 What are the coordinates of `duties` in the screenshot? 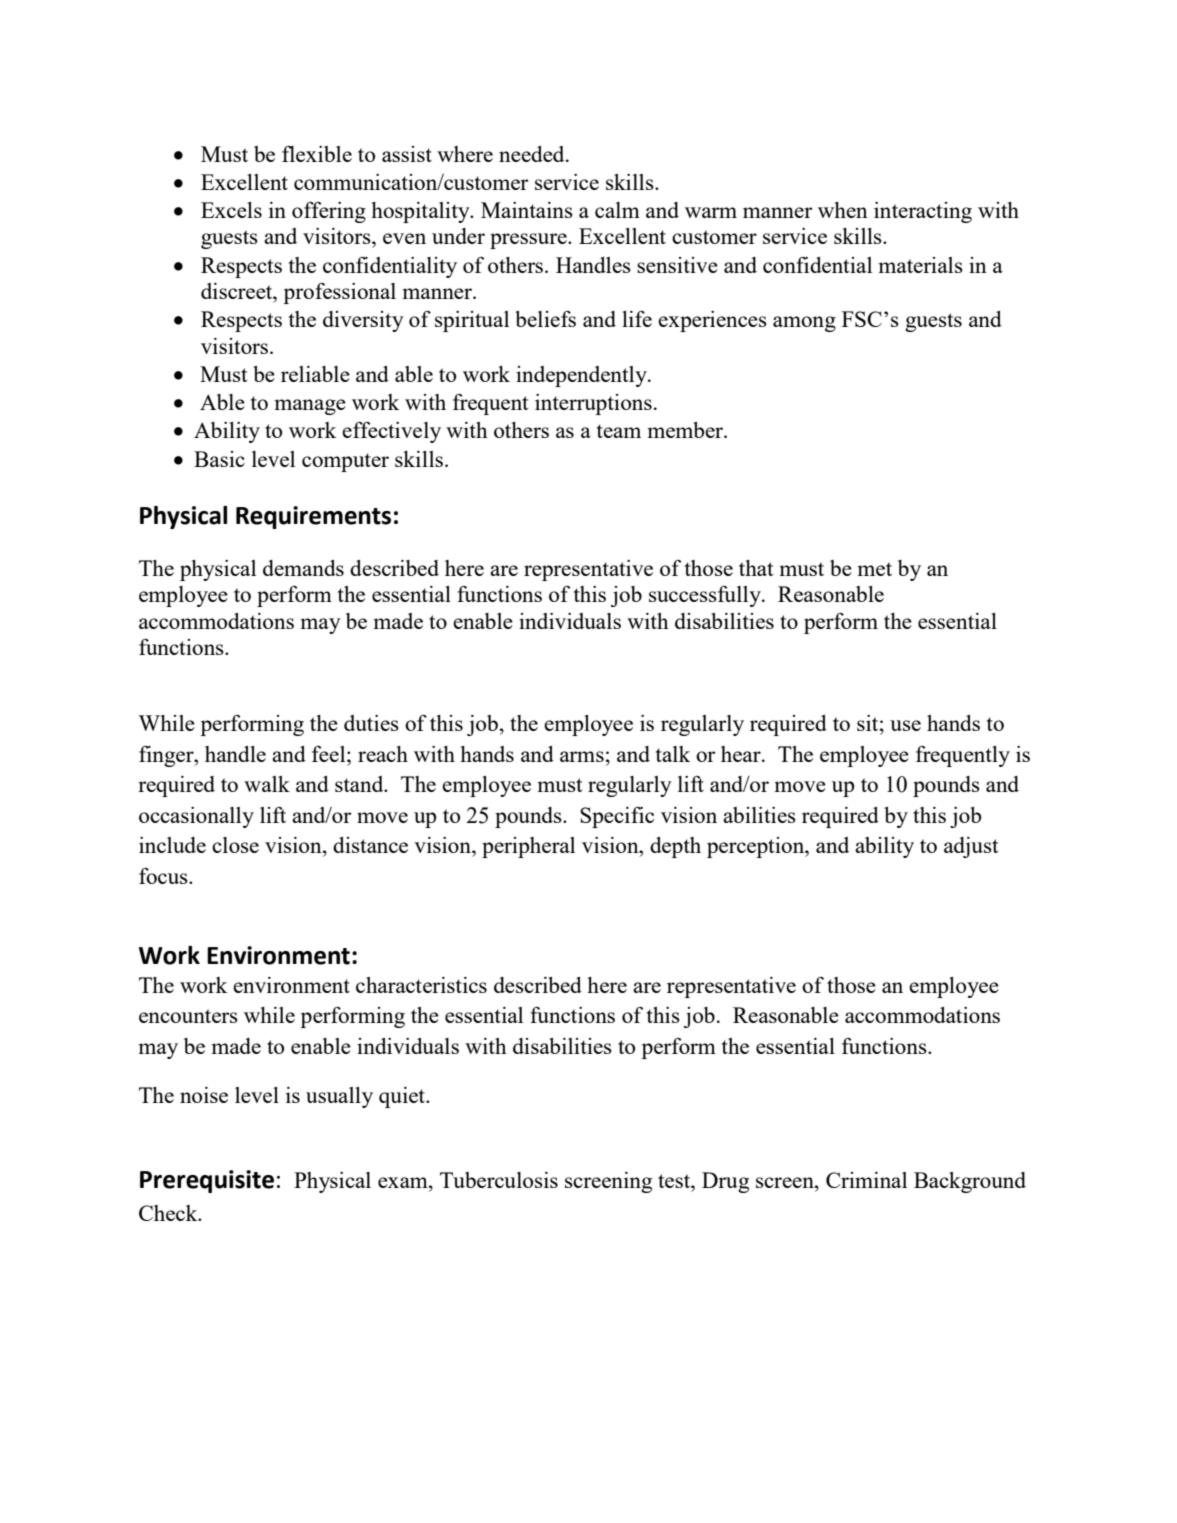 It's located at (371, 723).
